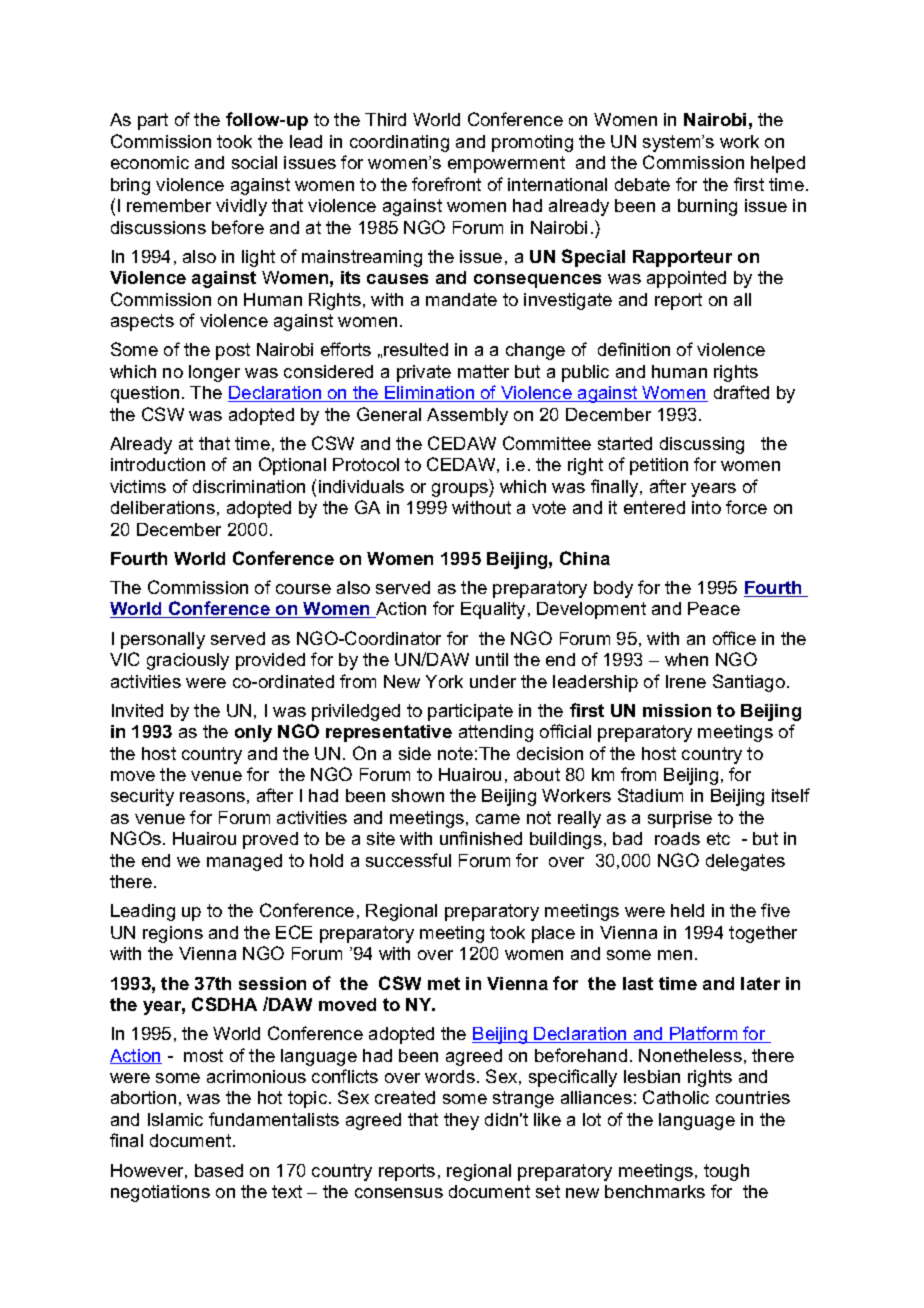 The width and height of the page is (924, 1308). Describe the element at coordinates (718, 838) in the page. I see `etc` at that location.
